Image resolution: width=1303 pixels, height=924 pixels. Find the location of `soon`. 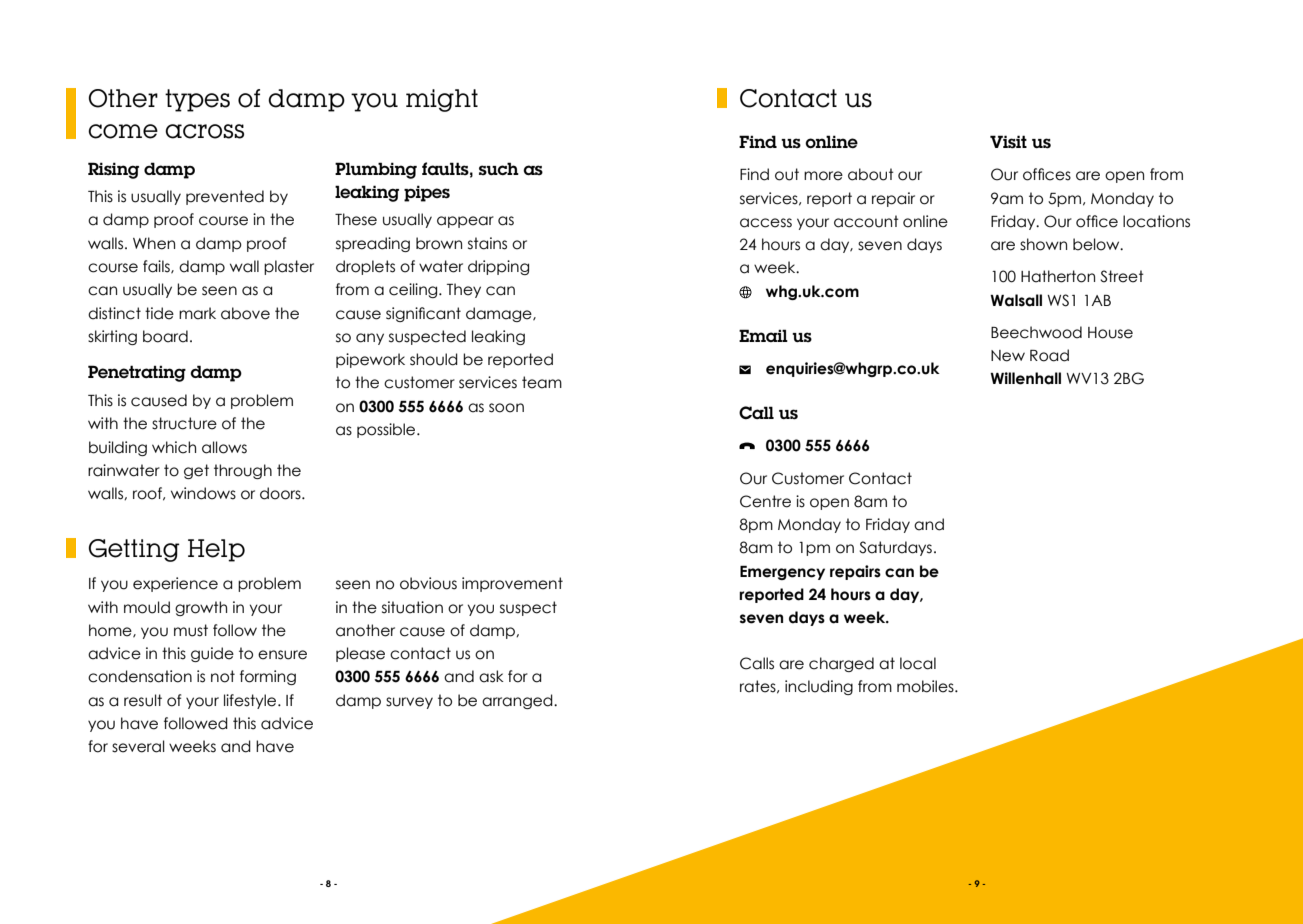

soon is located at coordinates (506, 408).
